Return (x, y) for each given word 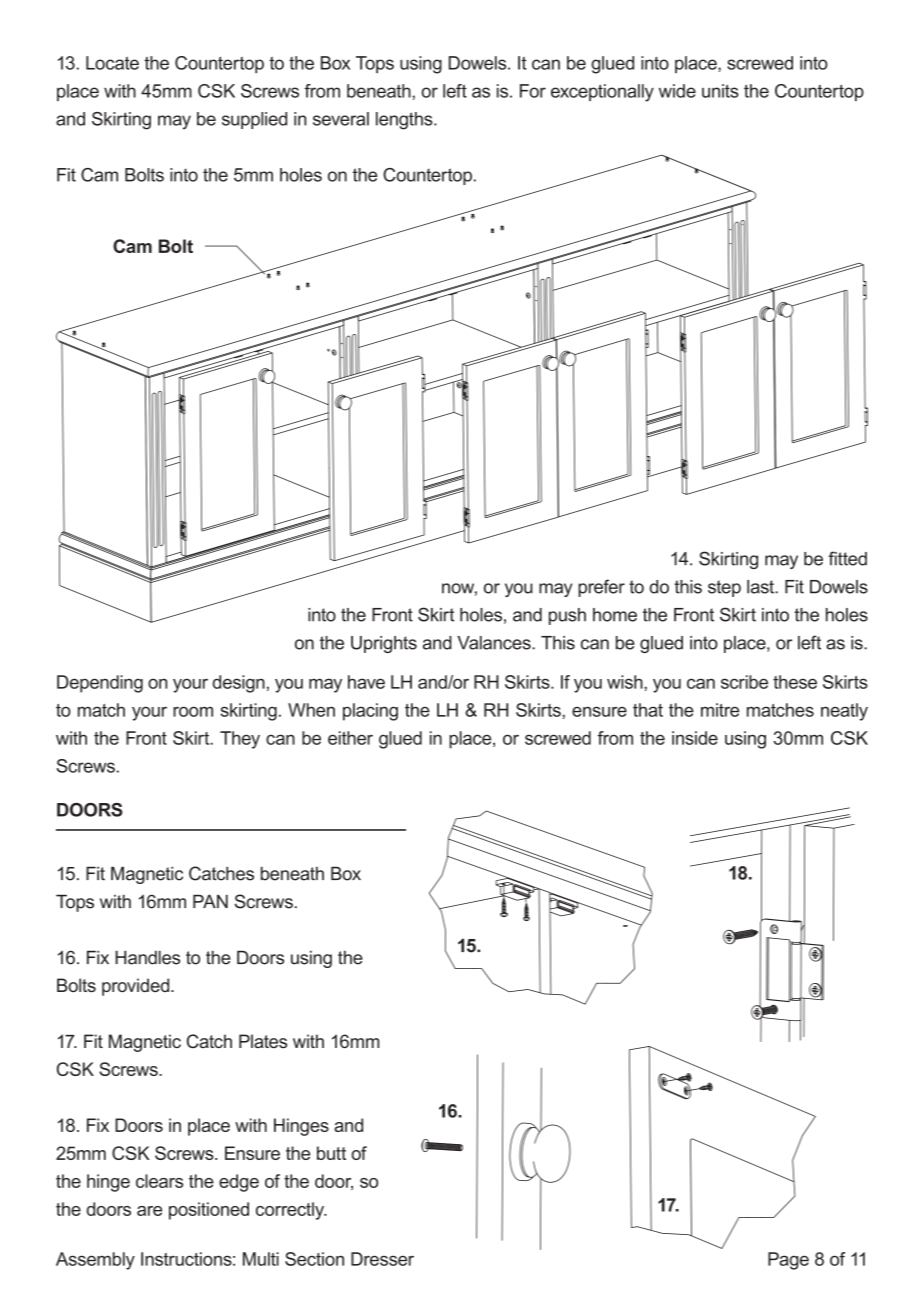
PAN (210, 901)
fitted (847, 558)
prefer (601, 588)
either (350, 738)
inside (695, 738)
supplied (254, 120)
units (720, 91)
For (533, 91)
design (239, 684)
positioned (209, 1211)
